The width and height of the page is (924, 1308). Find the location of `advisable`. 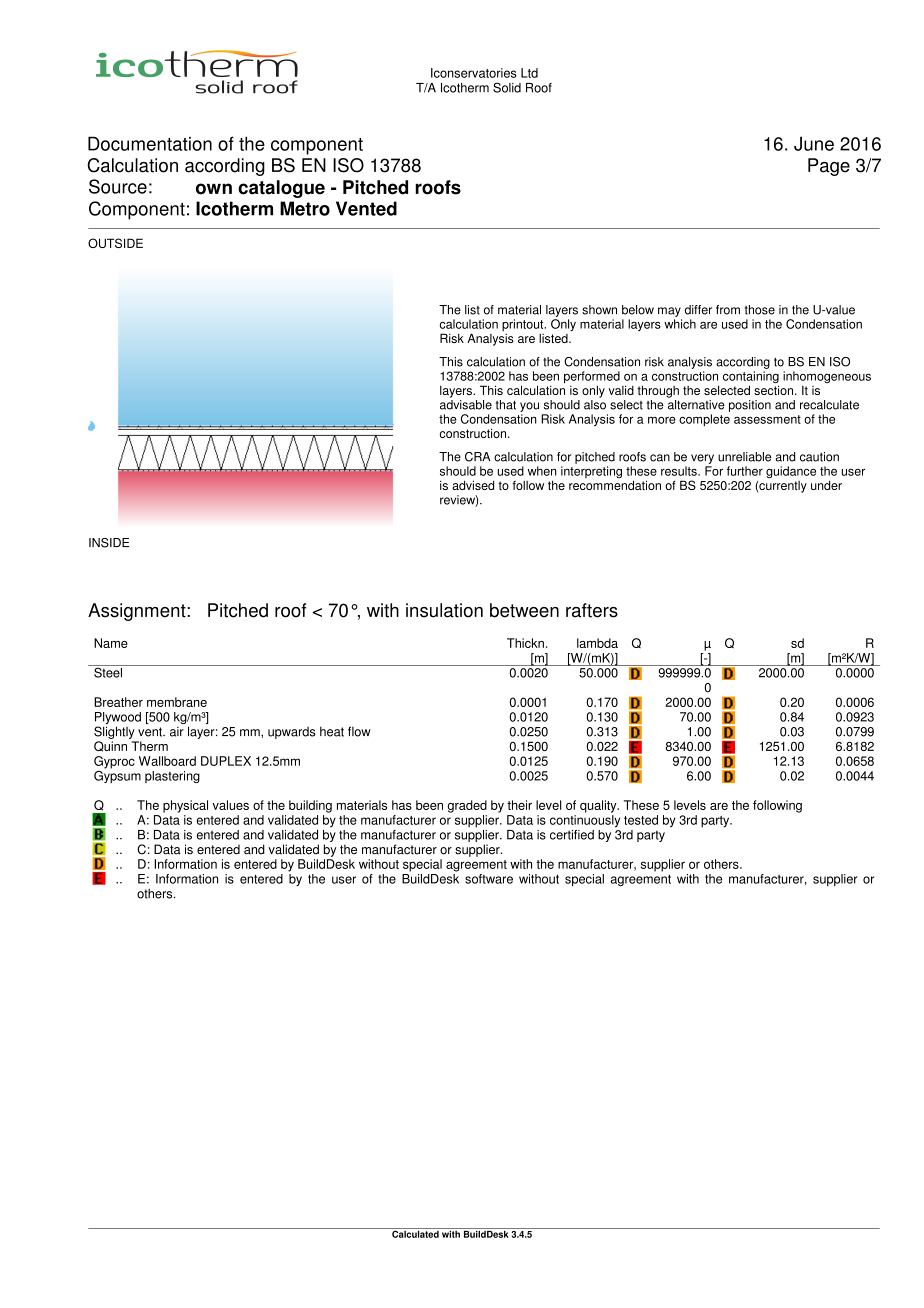

advisable is located at coordinates (466, 405).
